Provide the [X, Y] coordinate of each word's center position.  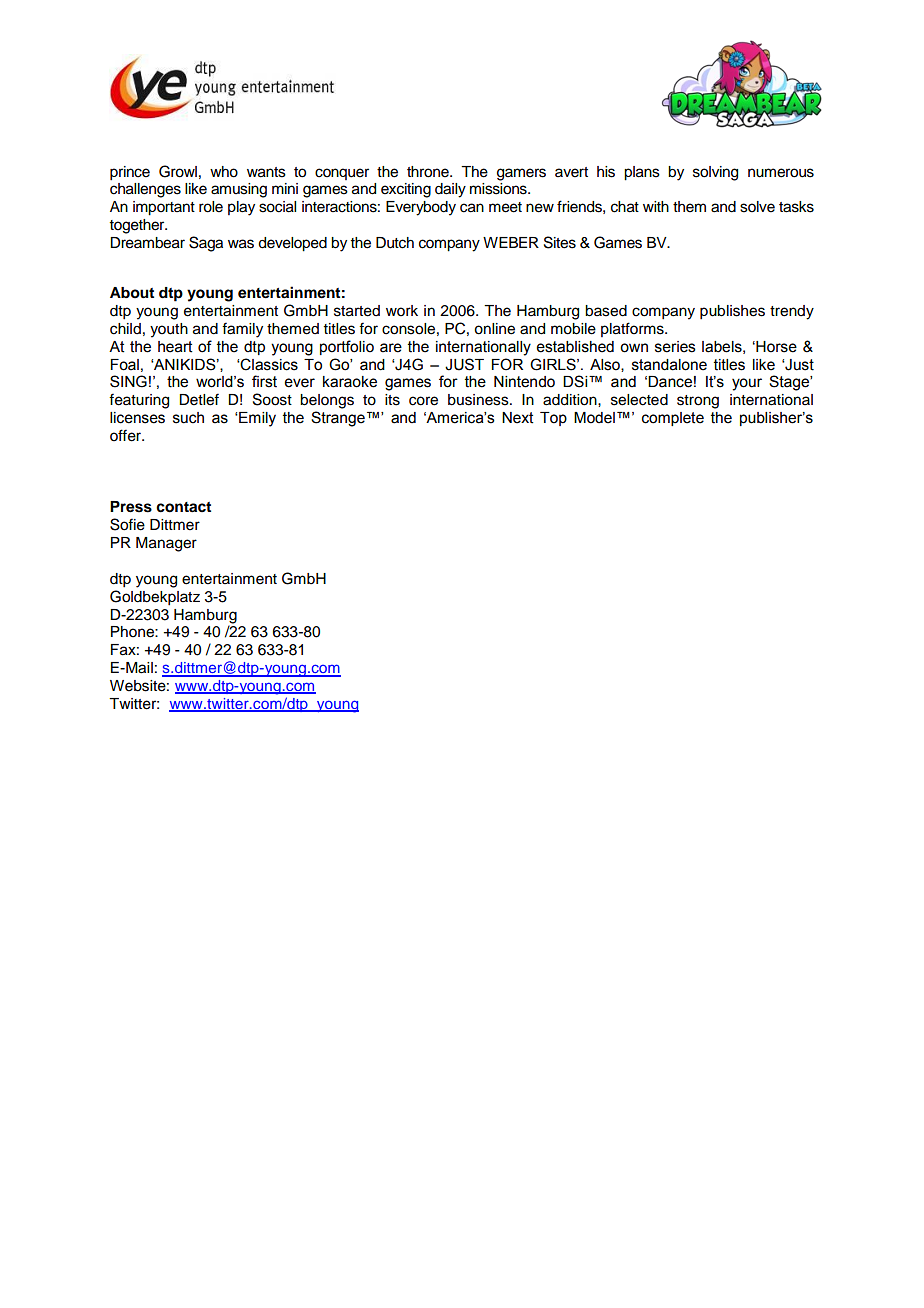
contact [183, 507]
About [132, 293]
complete [673, 419]
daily [450, 190]
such [188, 418]
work [402, 311]
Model [594, 418]
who [224, 172]
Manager [166, 544]
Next [518, 418]
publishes [732, 312]
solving [715, 173]
